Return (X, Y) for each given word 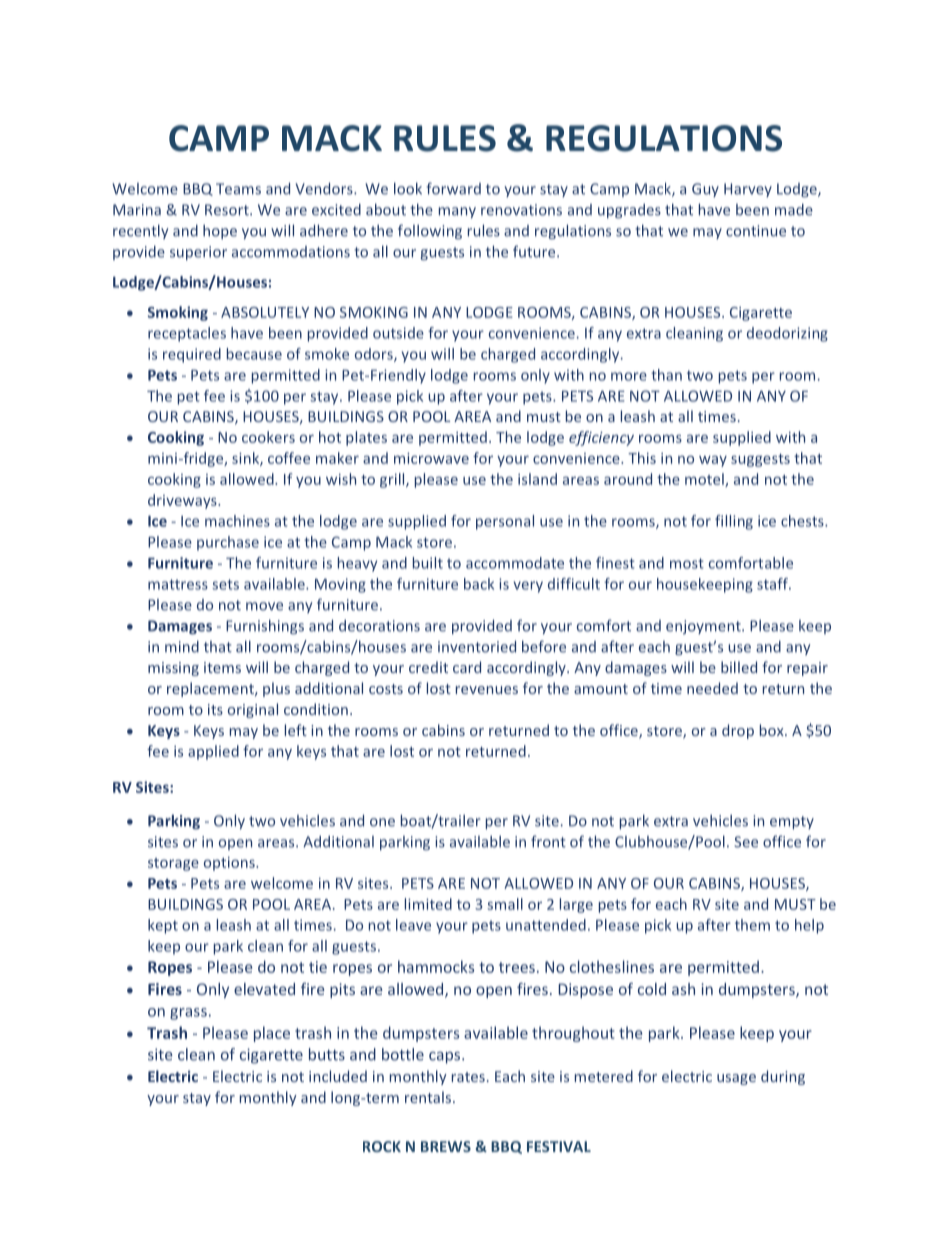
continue (756, 231)
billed (739, 667)
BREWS (446, 1146)
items (222, 667)
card (467, 667)
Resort (228, 210)
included (338, 1076)
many (457, 212)
